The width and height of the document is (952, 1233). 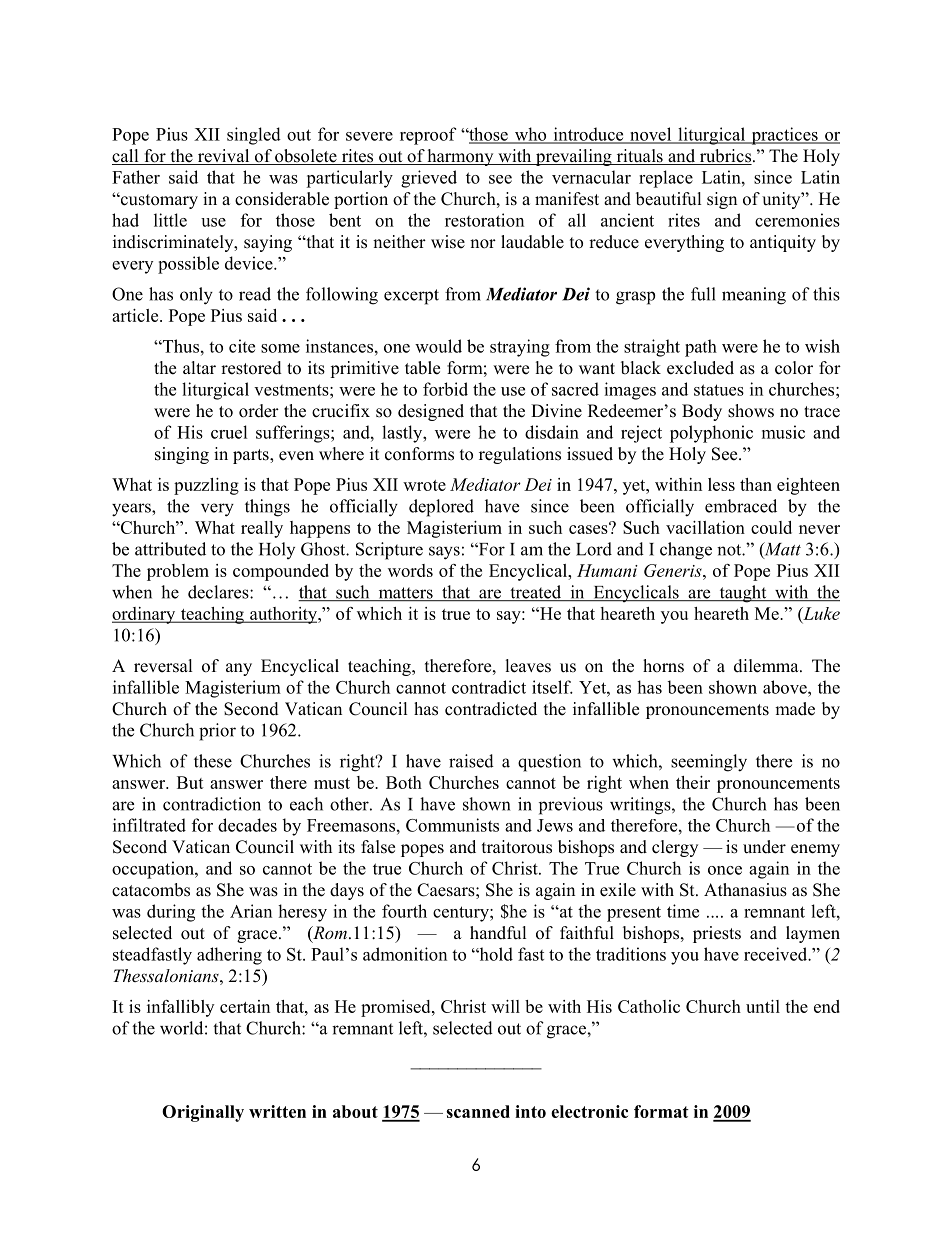 What do you see at coordinates (223, 157) in the document?
I see `revival` at bounding box center [223, 157].
